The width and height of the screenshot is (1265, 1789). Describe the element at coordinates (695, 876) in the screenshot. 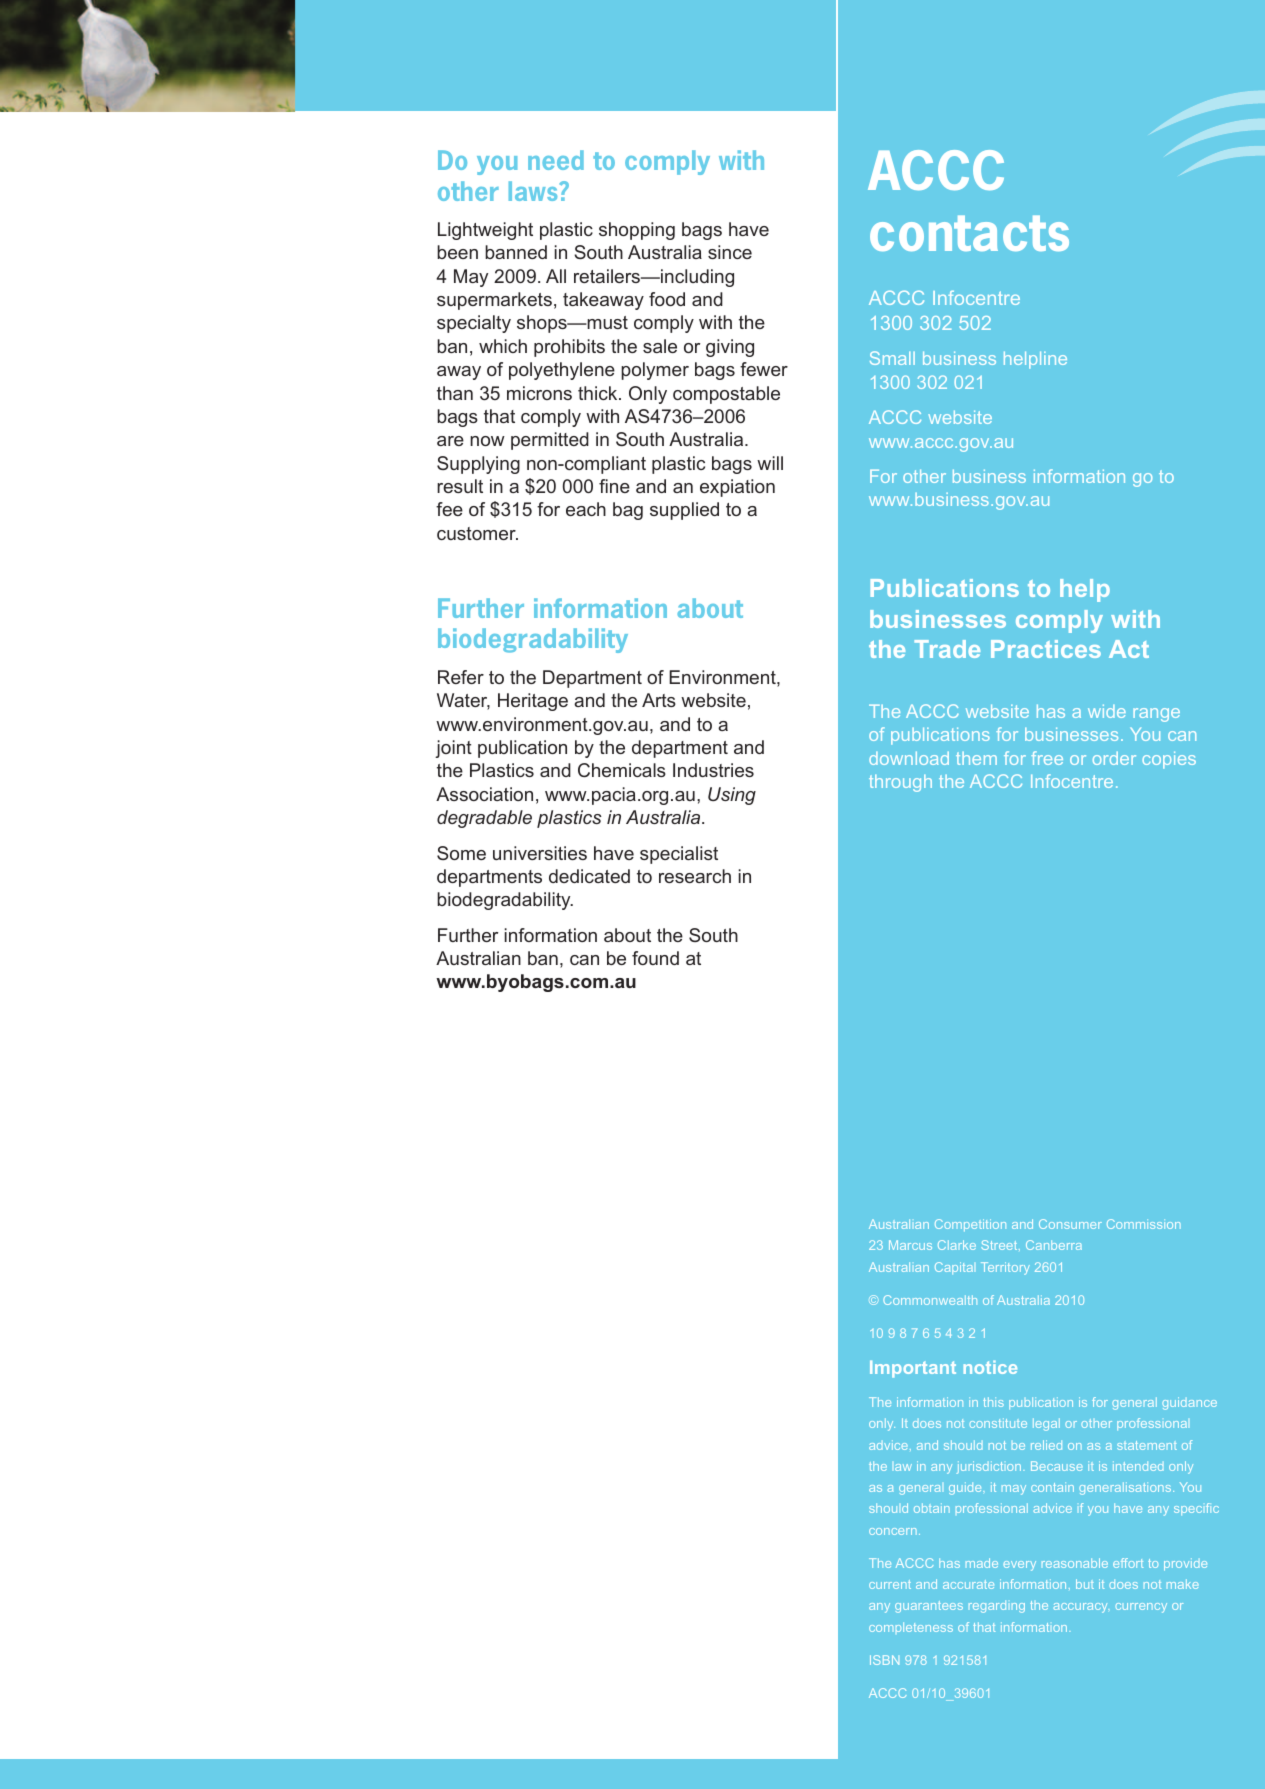

I see `research` at that location.
